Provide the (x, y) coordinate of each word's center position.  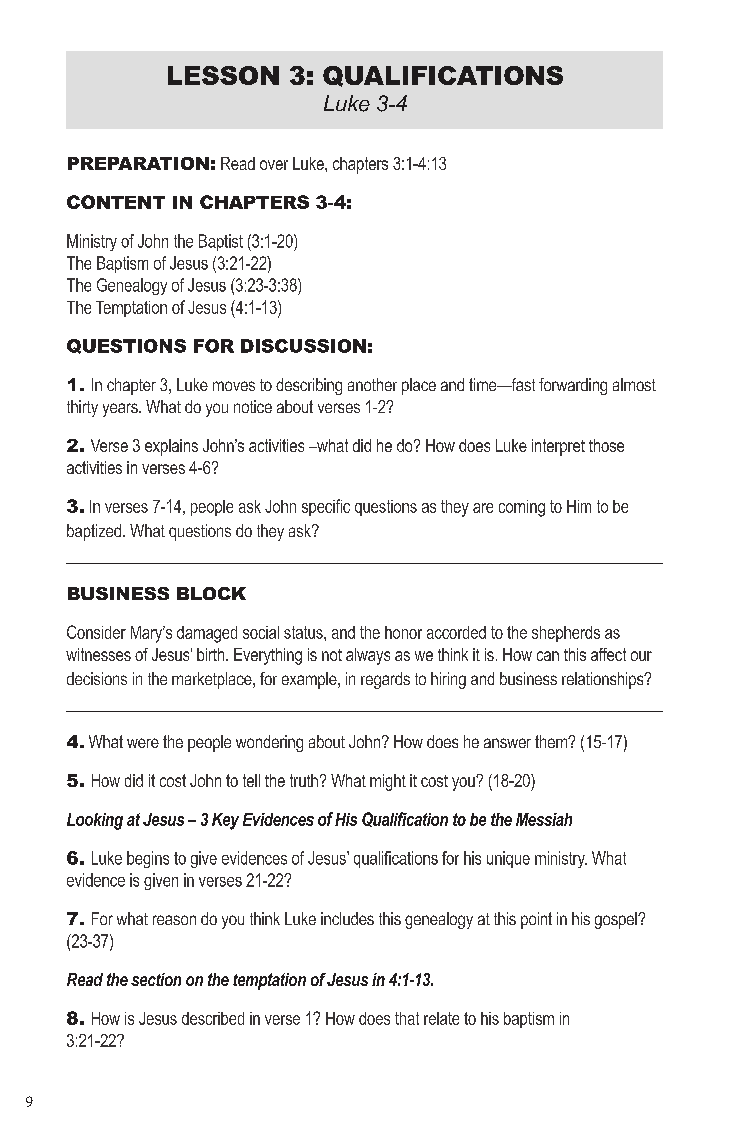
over (274, 165)
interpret (558, 447)
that (407, 1018)
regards (385, 680)
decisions (97, 678)
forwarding (573, 386)
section (156, 979)
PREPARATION (138, 163)
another (372, 384)
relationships (604, 680)
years (121, 410)
